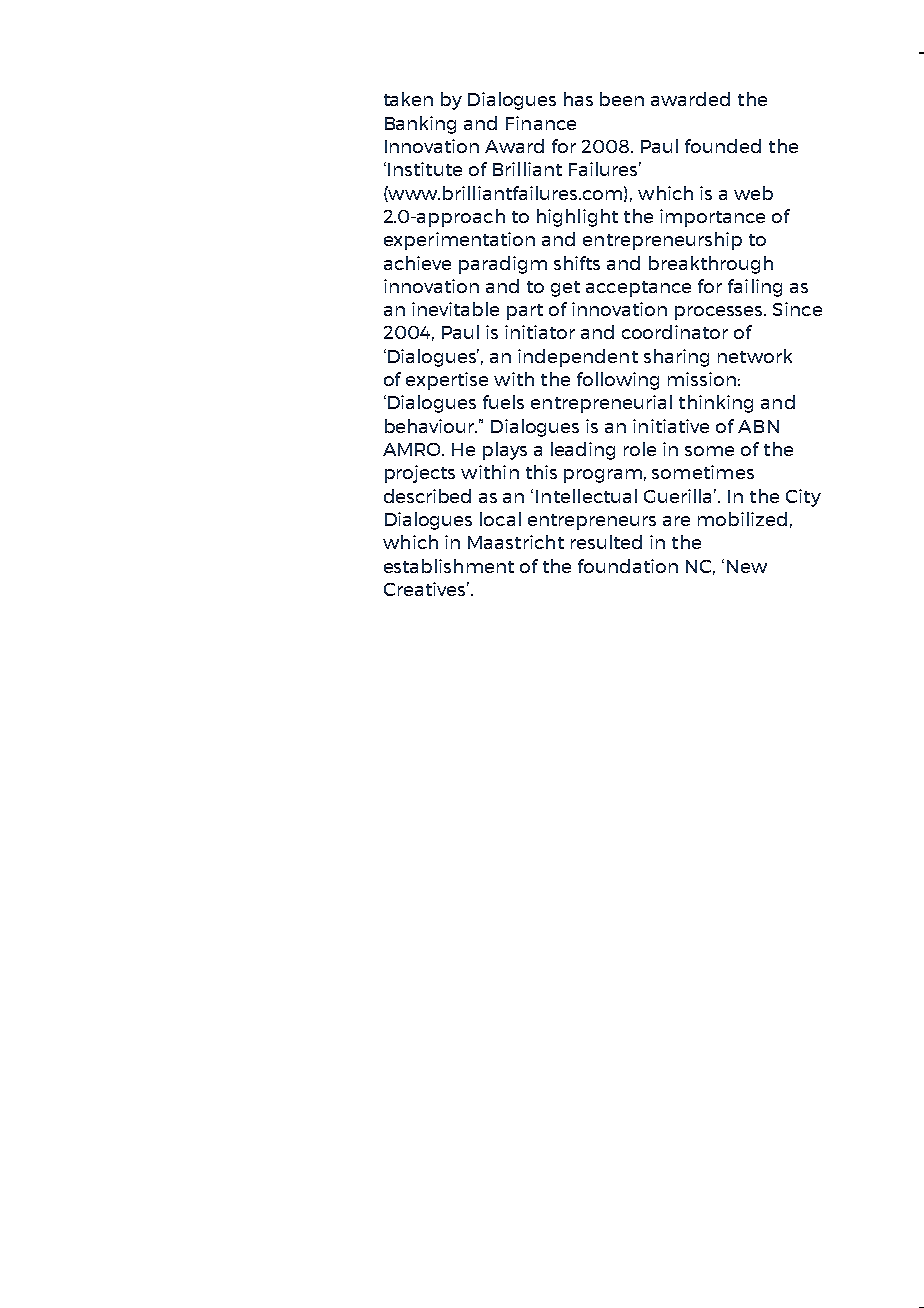 The image size is (924, 1308). I want to click on network, so click(755, 356).
